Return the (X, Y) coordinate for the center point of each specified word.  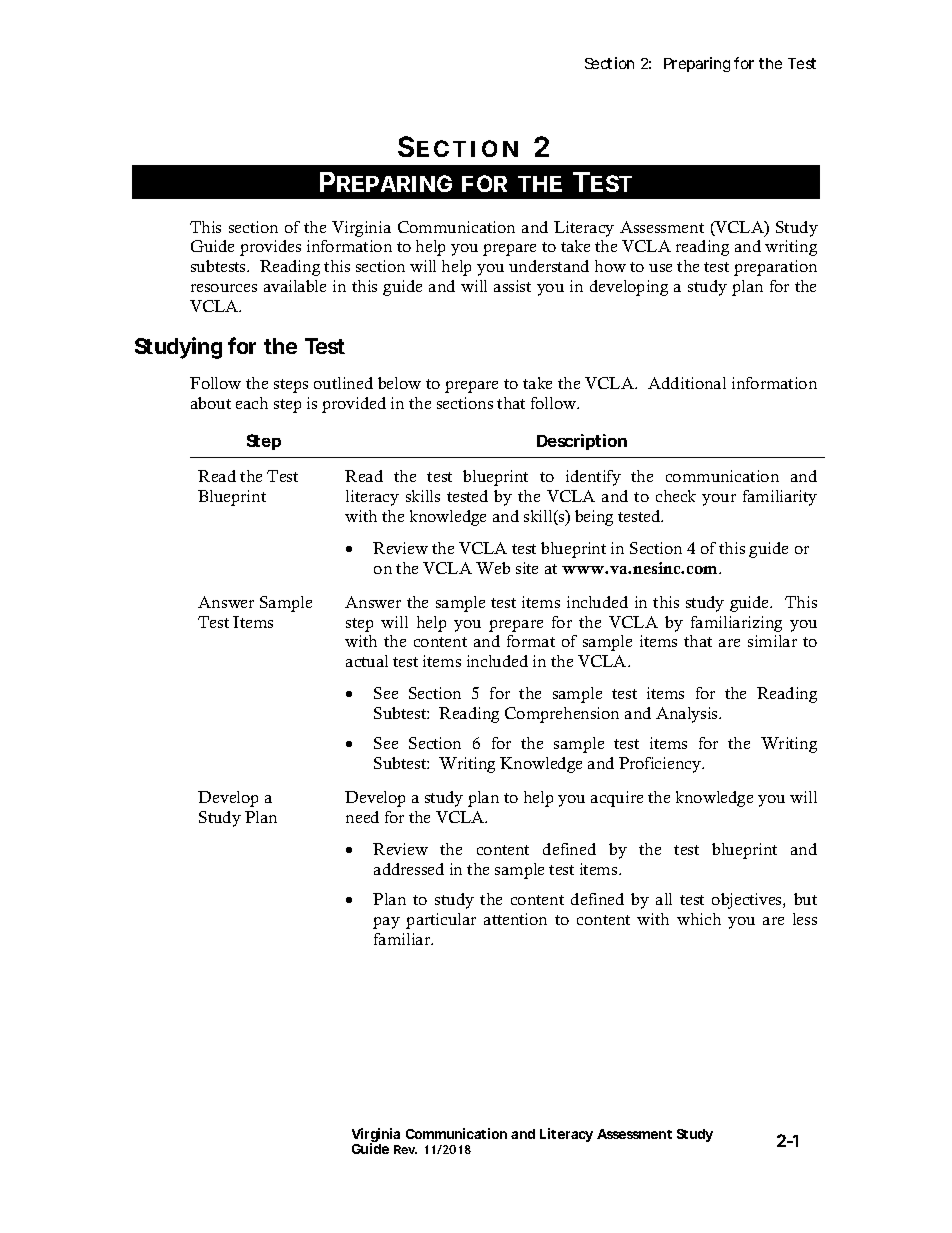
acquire (617, 799)
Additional (687, 383)
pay (386, 923)
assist (512, 286)
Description (582, 442)
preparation (775, 268)
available (295, 286)
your (719, 500)
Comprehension (562, 715)
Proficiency (661, 765)
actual (367, 661)
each (252, 403)
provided (354, 405)
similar (772, 641)
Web (493, 568)
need (362, 817)
